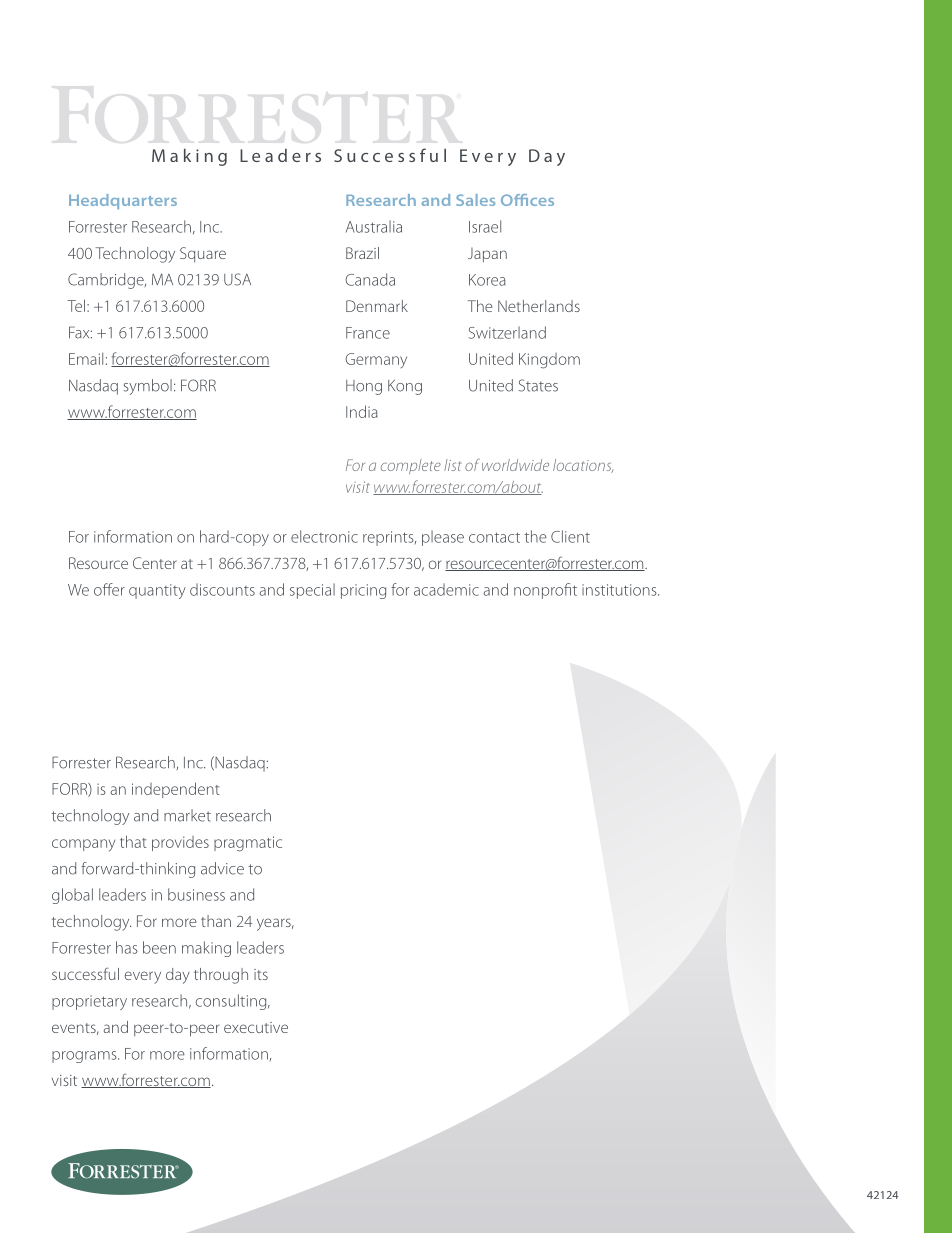 This screenshot has height=1233, width=952. Describe the element at coordinates (248, 844) in the screenshot. I see `pragmatic` at that location.
